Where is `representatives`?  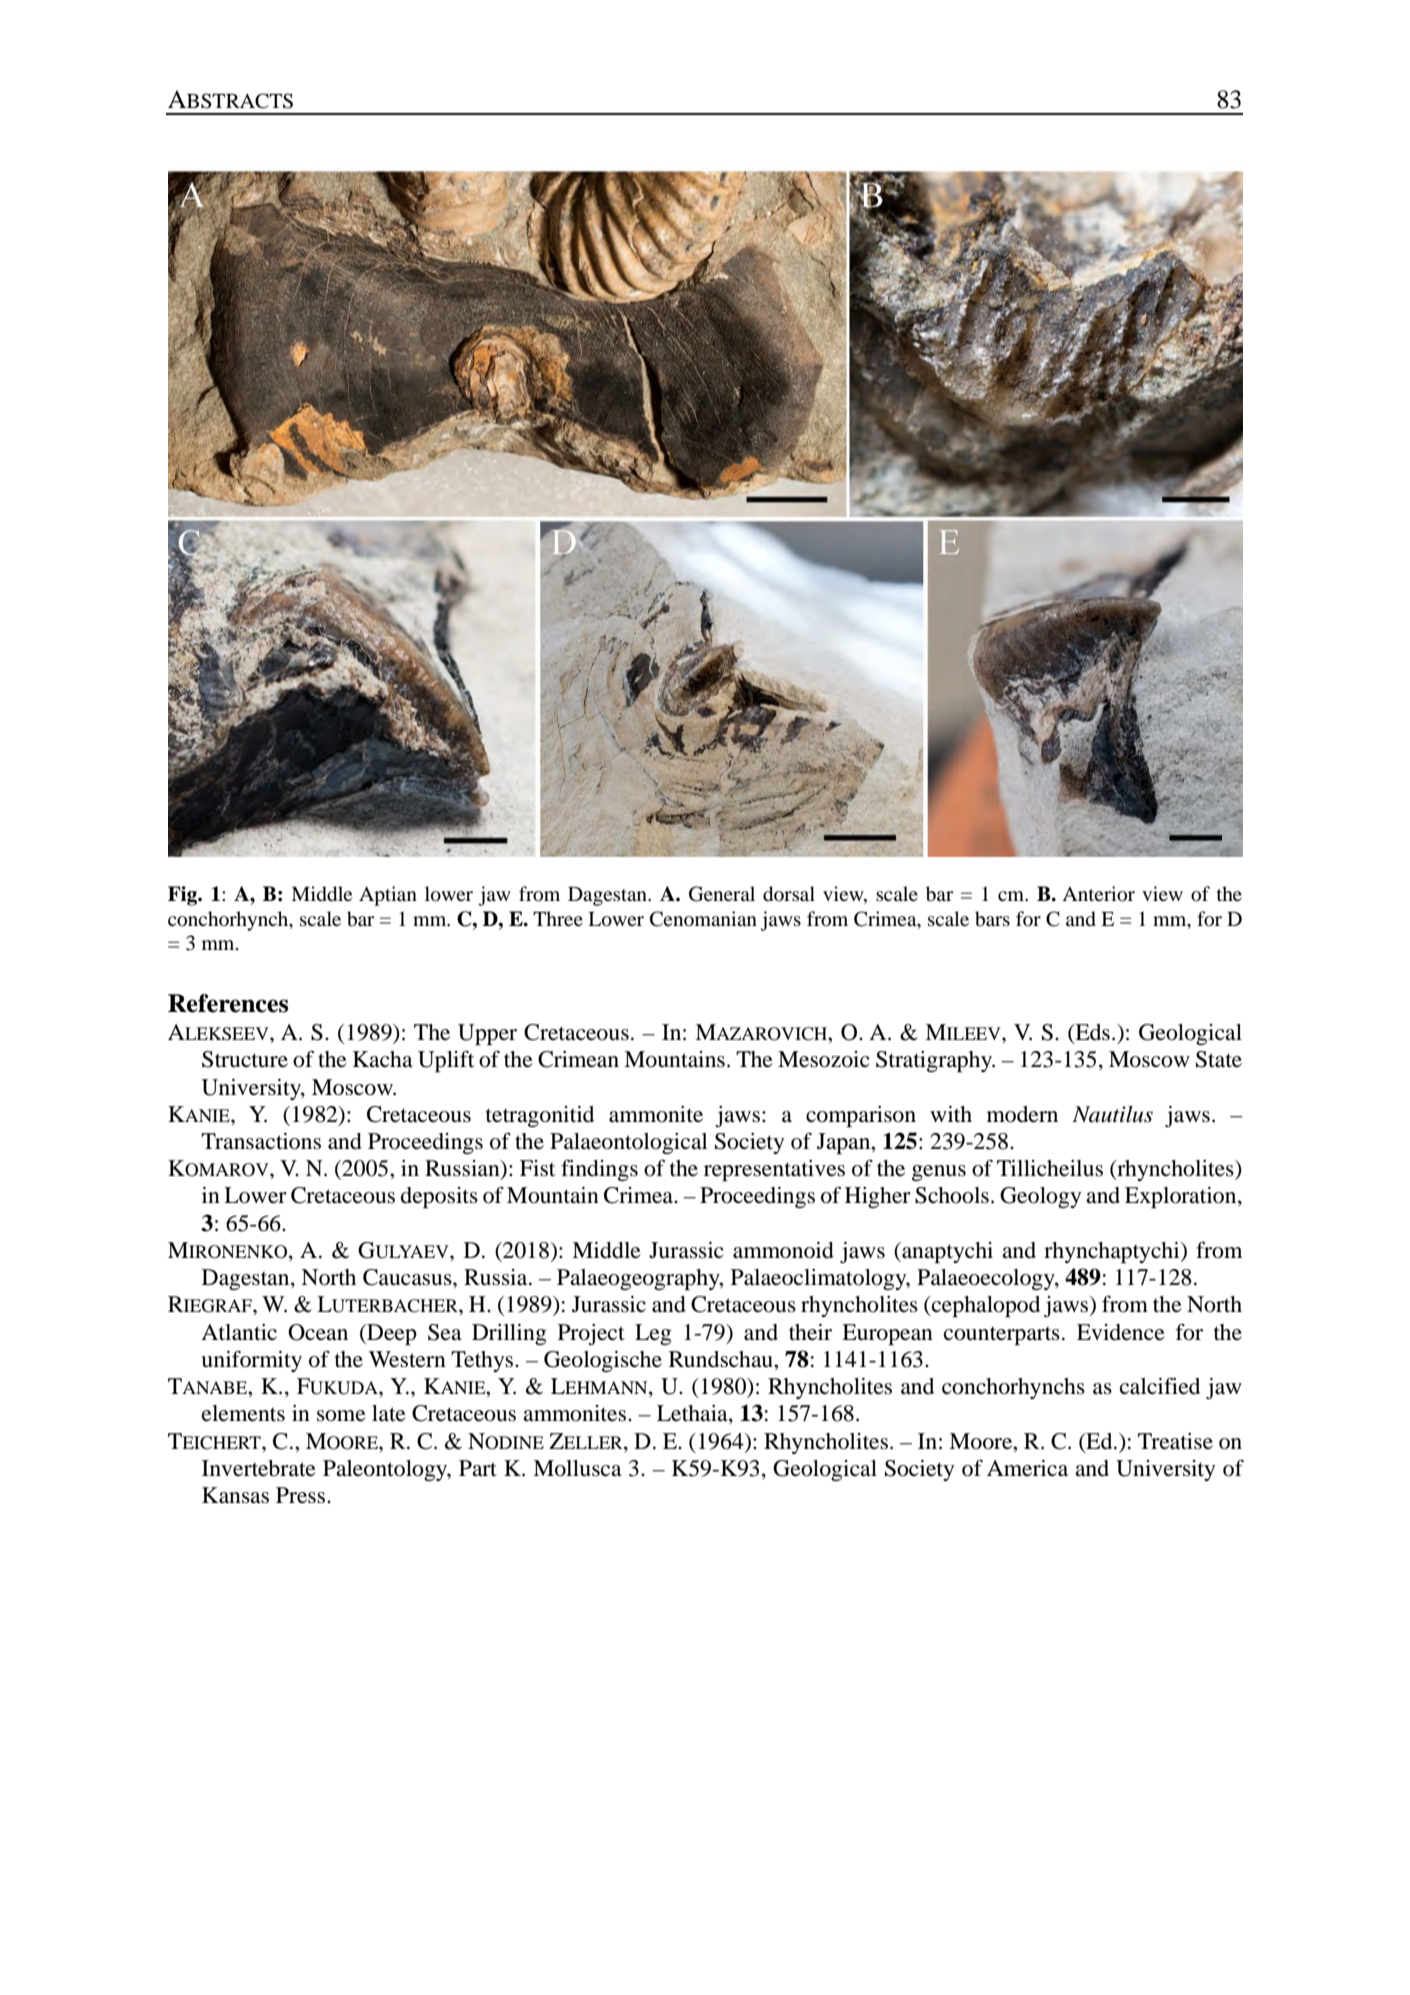 representatives is located at coordinates (774, 1170).
